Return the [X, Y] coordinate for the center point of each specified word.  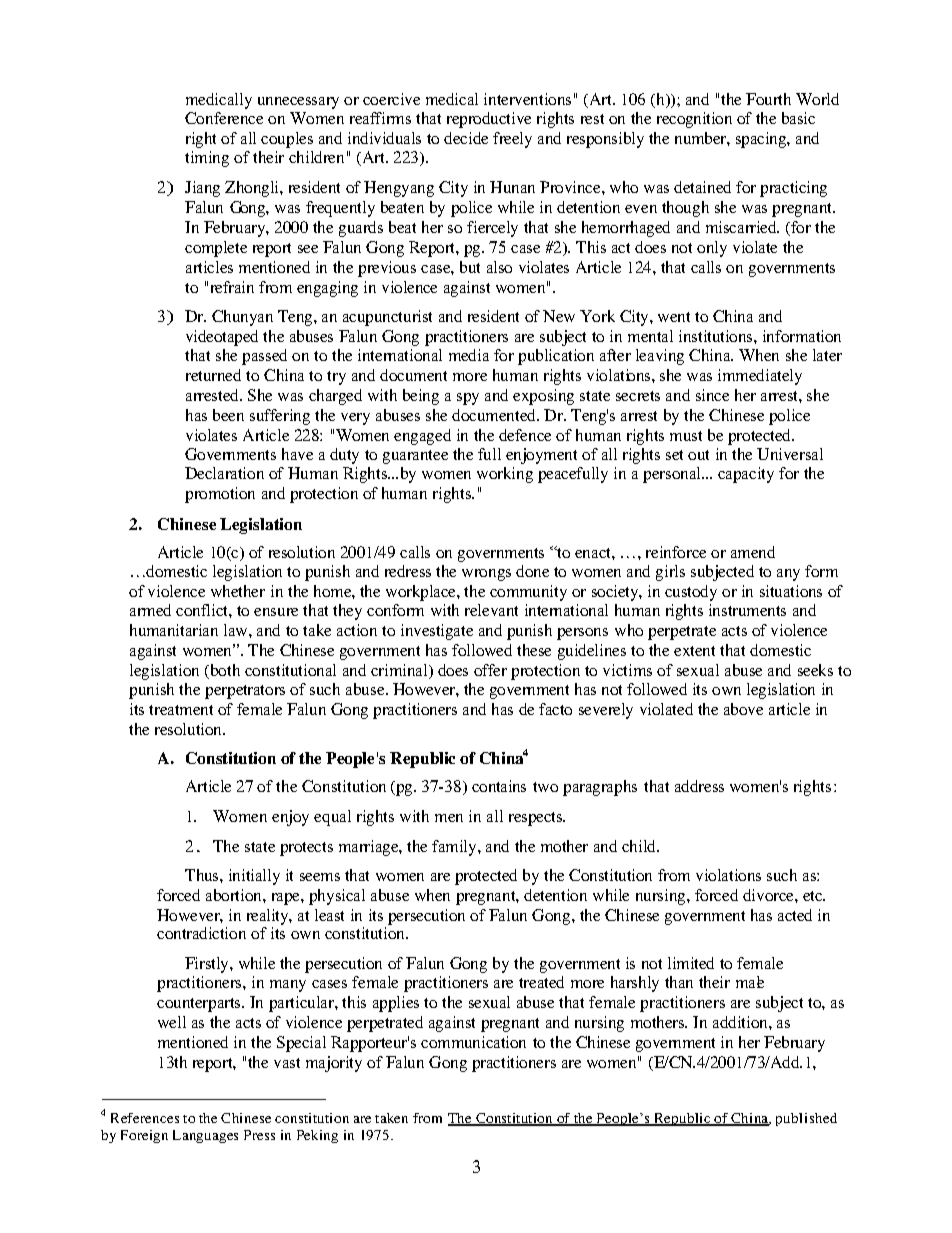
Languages [205, 1136]
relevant [491, 610]
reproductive [489, 120]
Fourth [768, 99]
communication [473, 1042]
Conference [224, 118]
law [237, 630]
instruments [747, 610]
